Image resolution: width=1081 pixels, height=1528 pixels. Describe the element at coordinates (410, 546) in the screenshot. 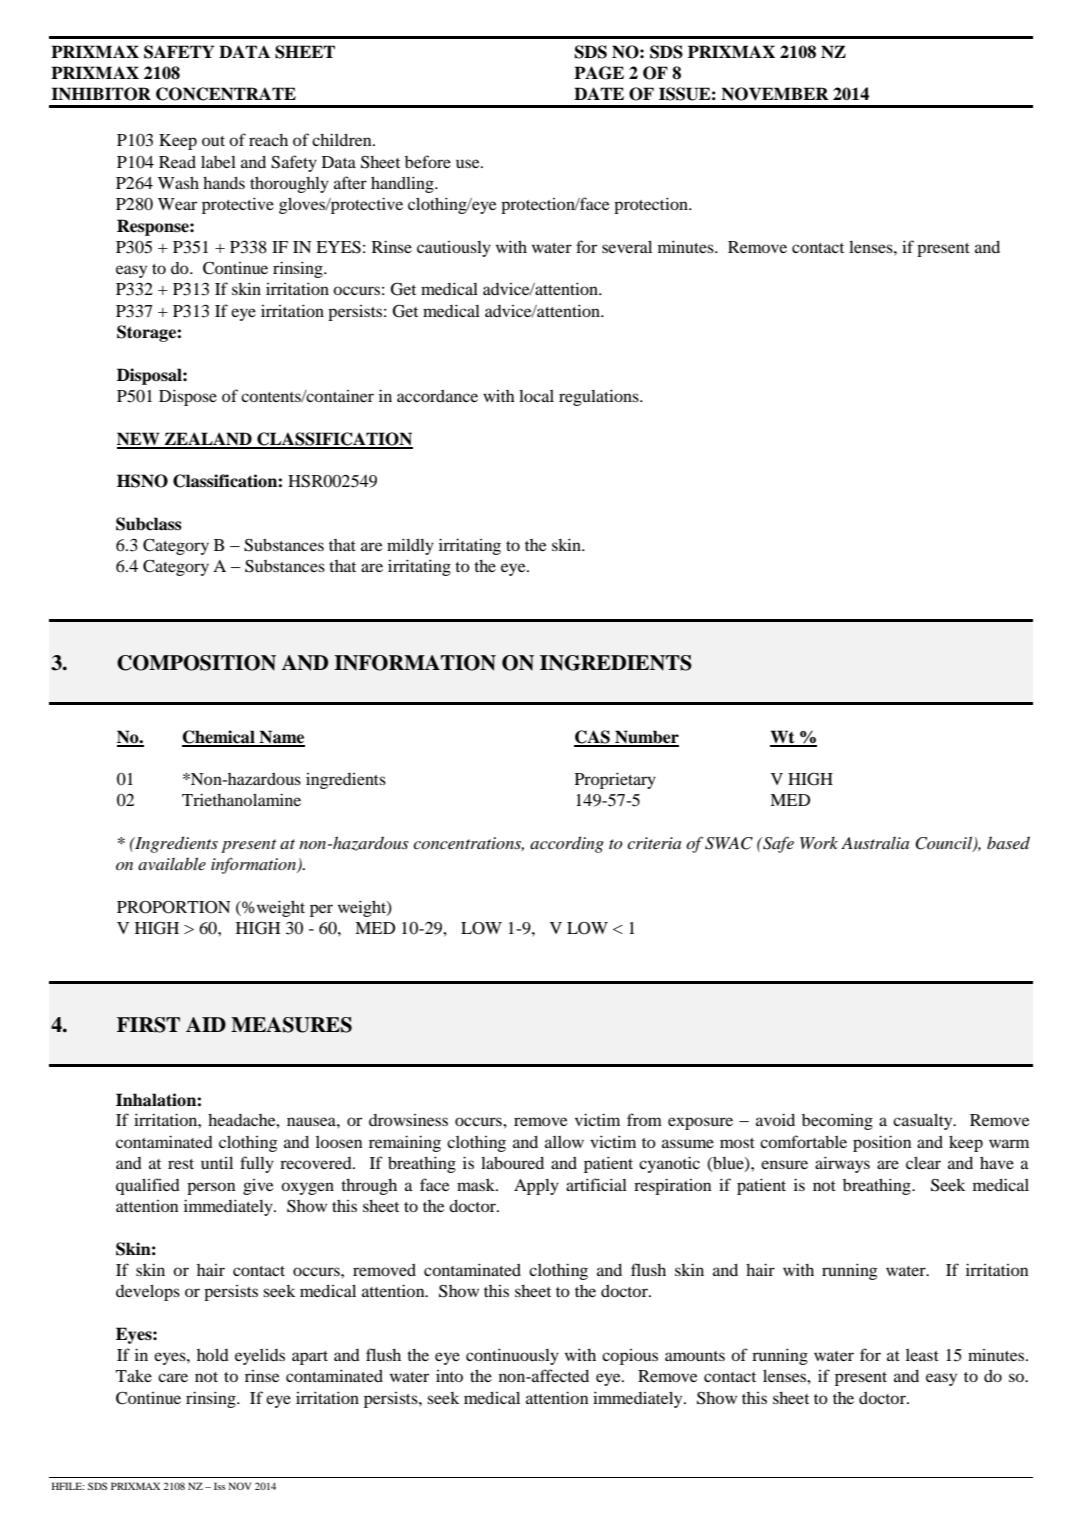

I see `mildly` at that location.
